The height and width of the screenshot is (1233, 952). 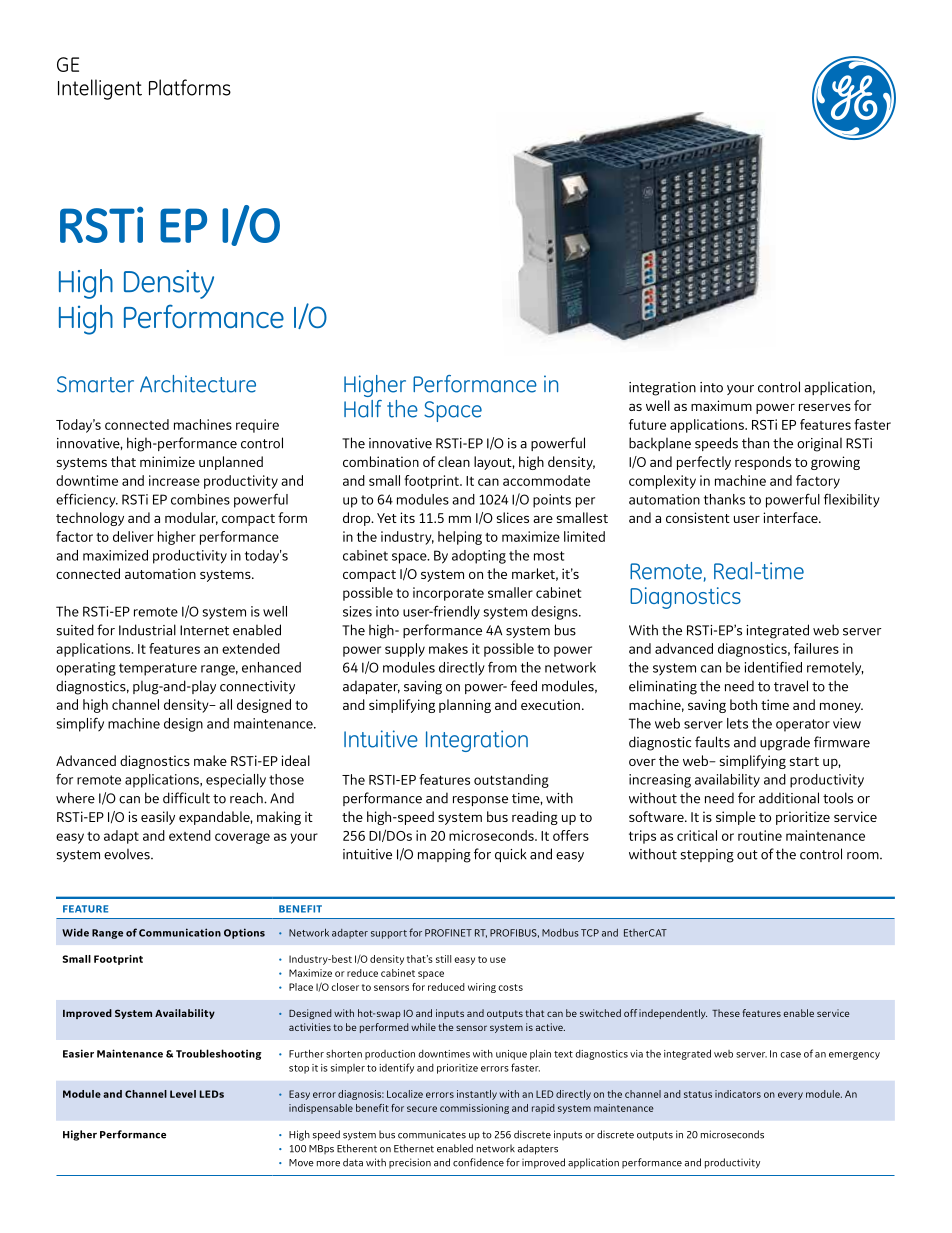 What do you see at coordinates (816, 648) in the screenshot?
I see `failures` at bounding box center [816, 648].
